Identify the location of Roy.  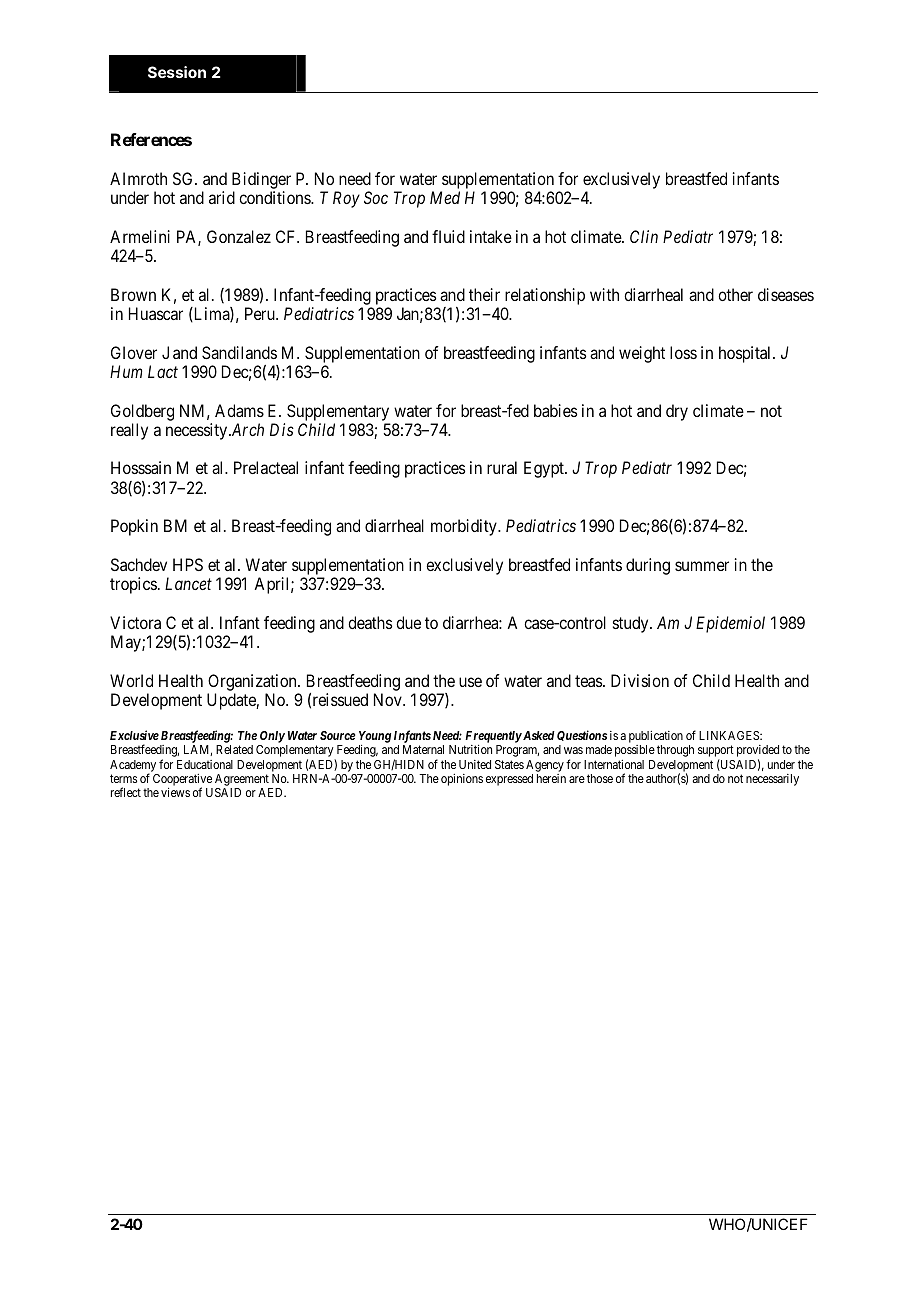
(346, 199).
